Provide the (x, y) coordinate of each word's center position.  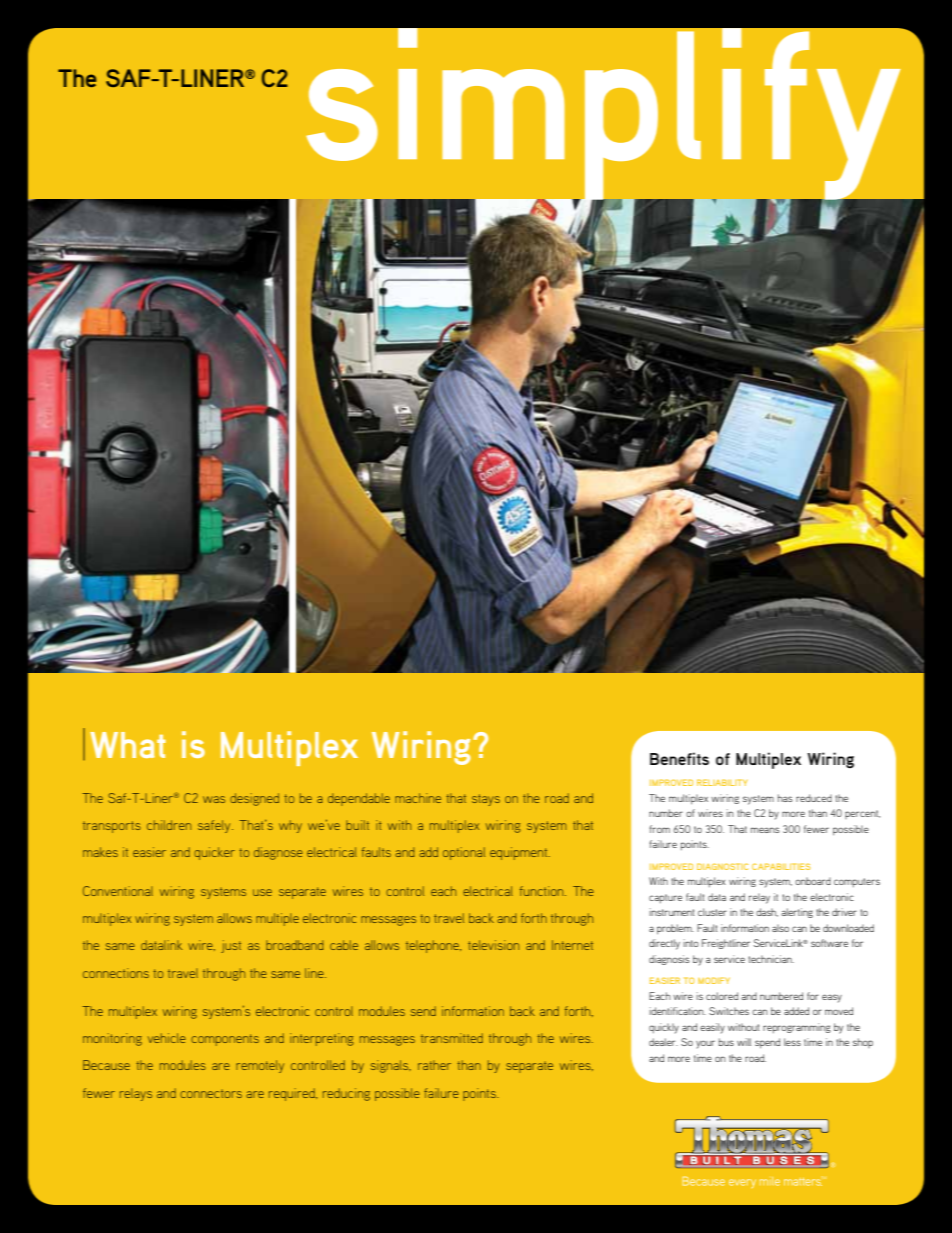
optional (464, 853)
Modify (714, 980)
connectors (211, 1093)
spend (767, 1043)
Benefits (679, 758)
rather (434, 1065)
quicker (214, 853)
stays (486, 800)
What (128, 745)
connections (116, 973)
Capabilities (781, 866)
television (493, 945)
